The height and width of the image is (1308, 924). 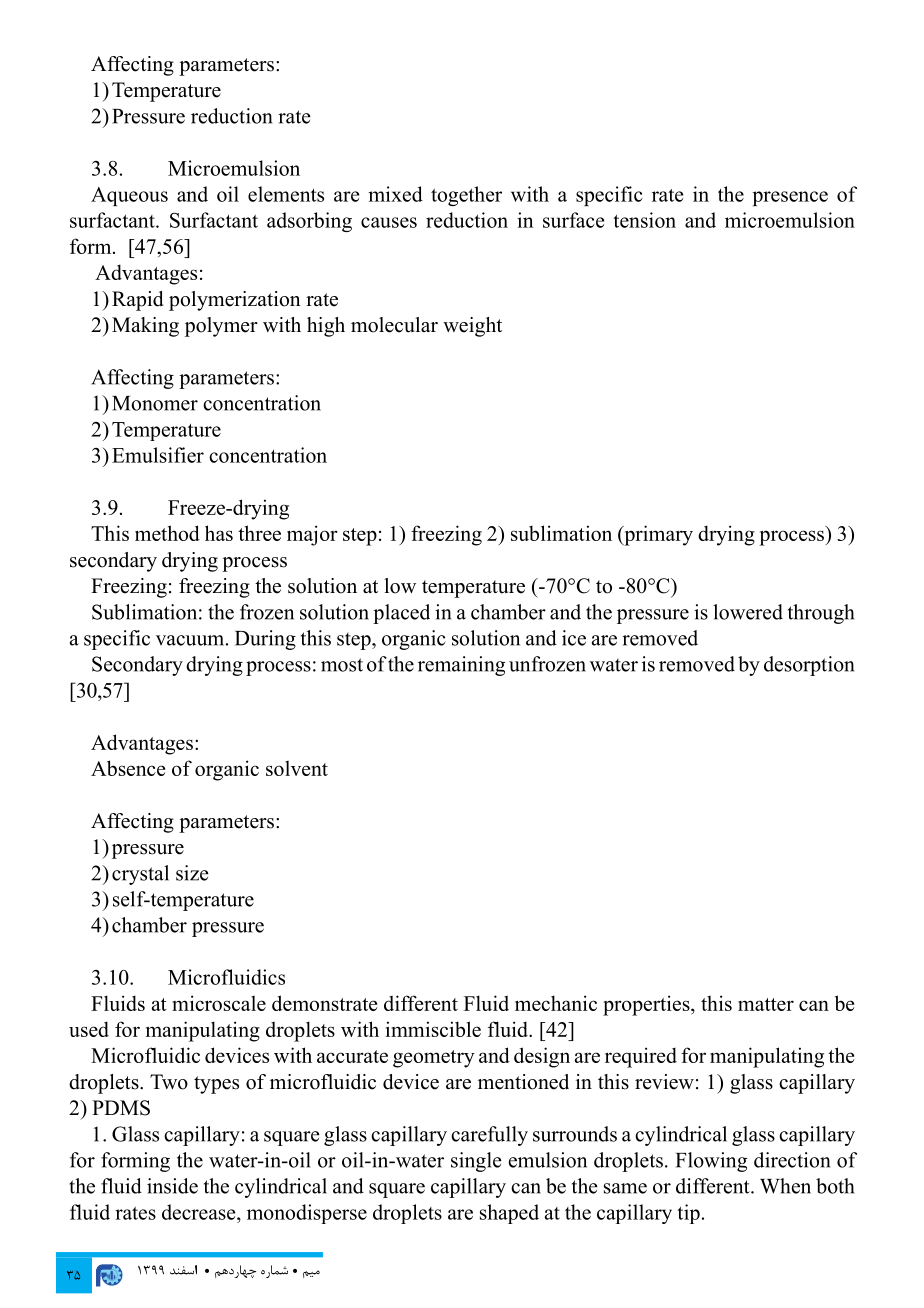 I want to click on Aqueous, so click(x=129, y=196).
